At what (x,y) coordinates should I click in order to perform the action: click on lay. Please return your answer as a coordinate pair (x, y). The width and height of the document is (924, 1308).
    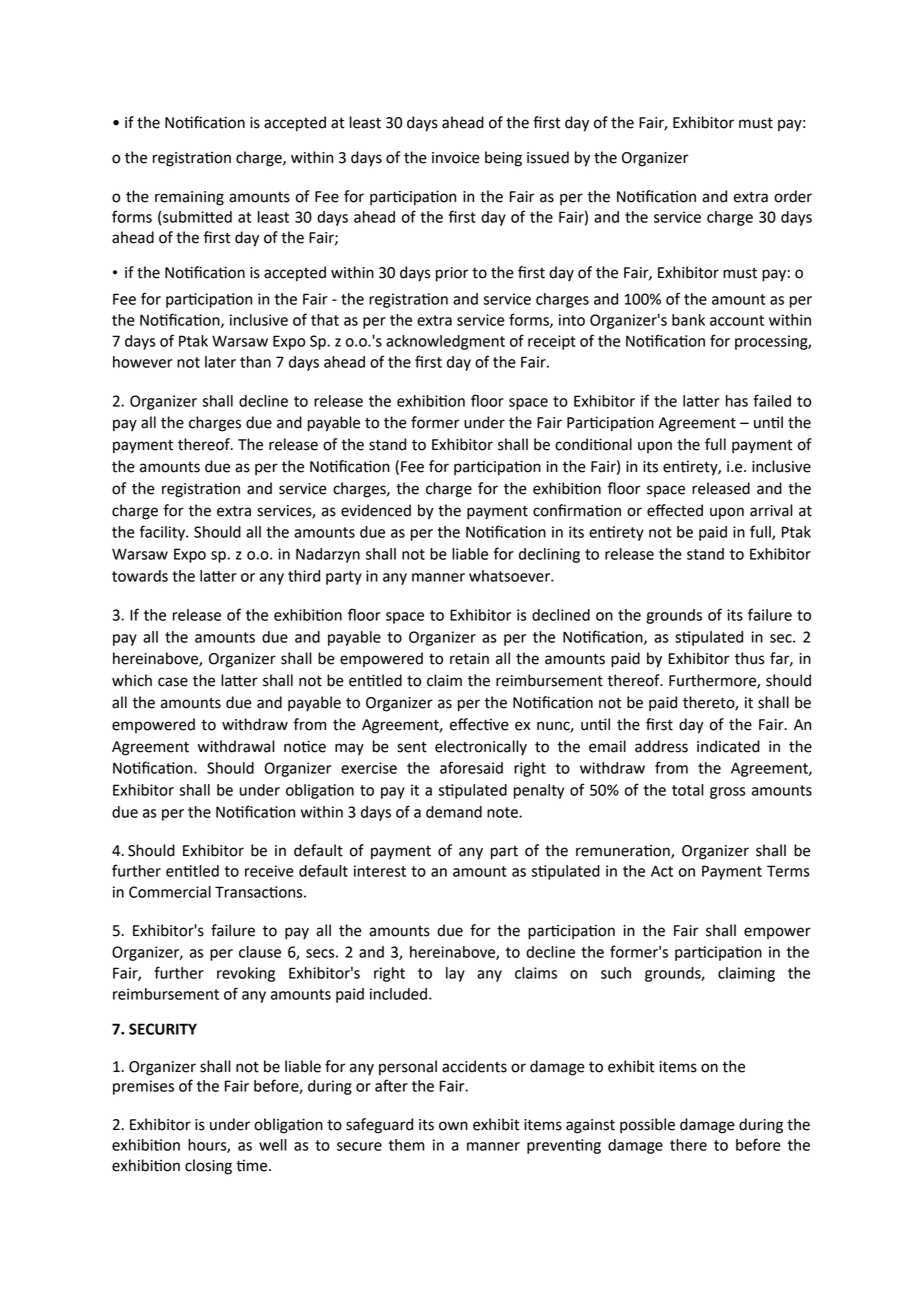
    Looking at the image, I should click on (455, 974).
